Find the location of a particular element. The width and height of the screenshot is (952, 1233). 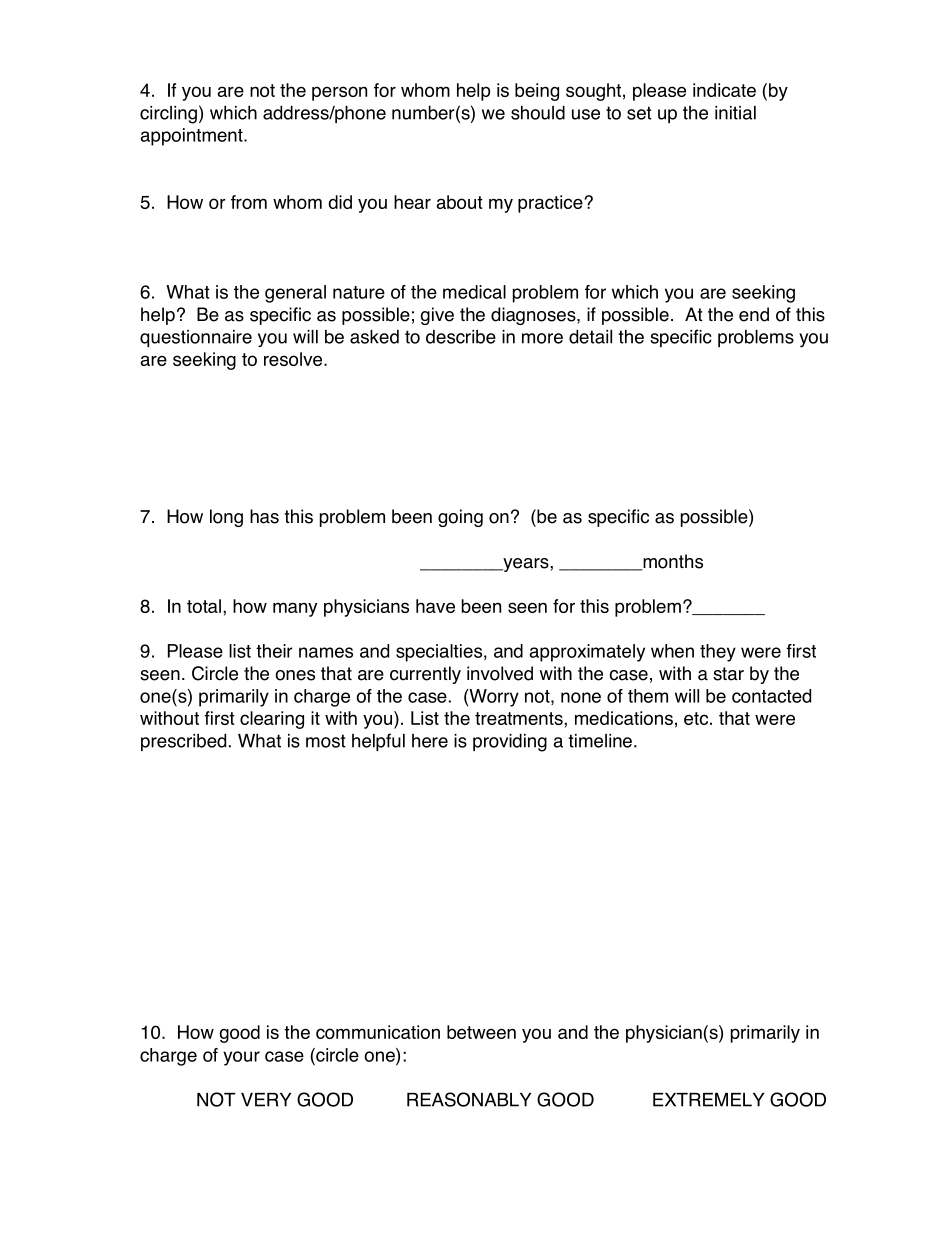

total is located at coordinates (204, 606).
